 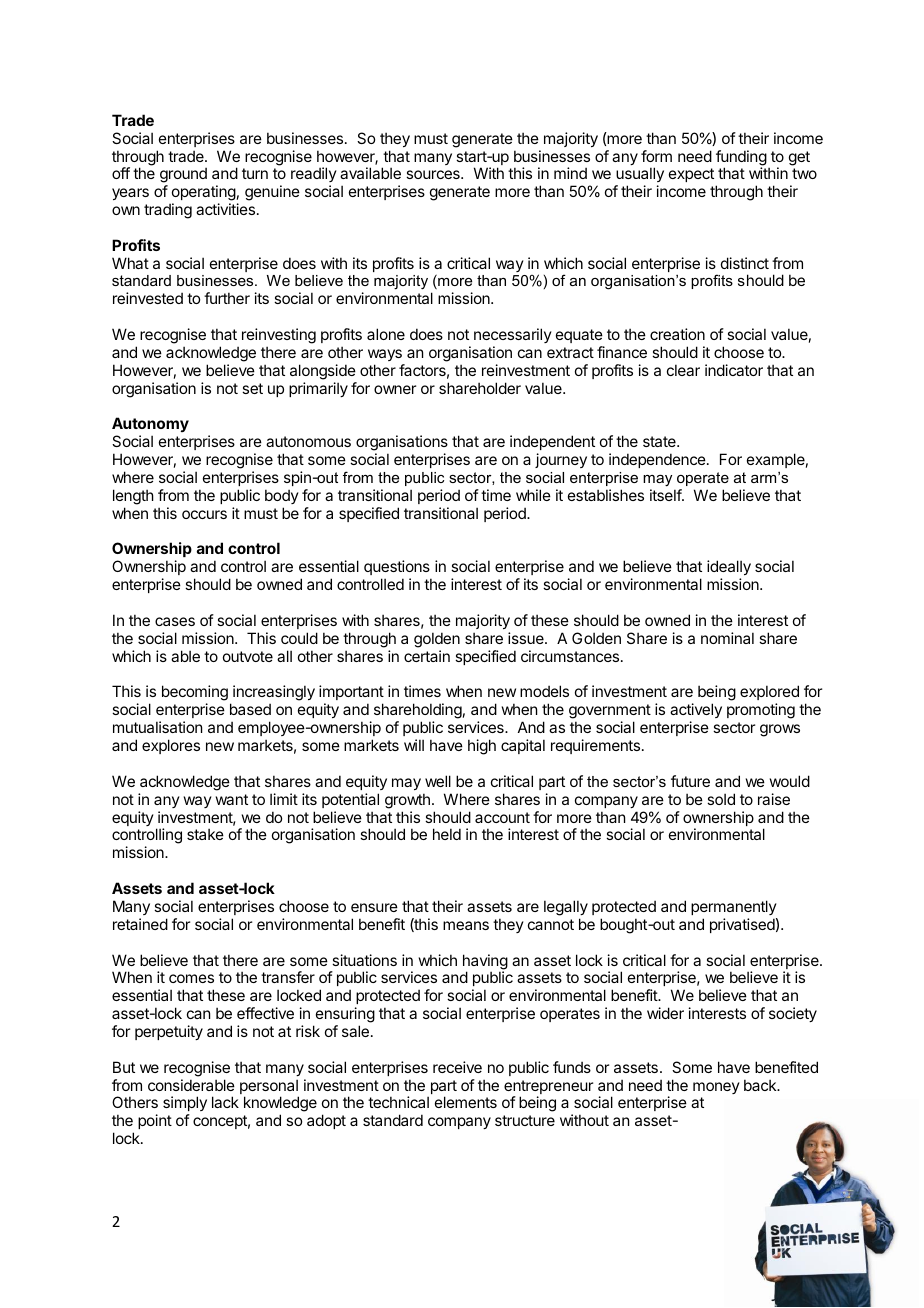 I want to click on certain, so click(x=427, y=656).
